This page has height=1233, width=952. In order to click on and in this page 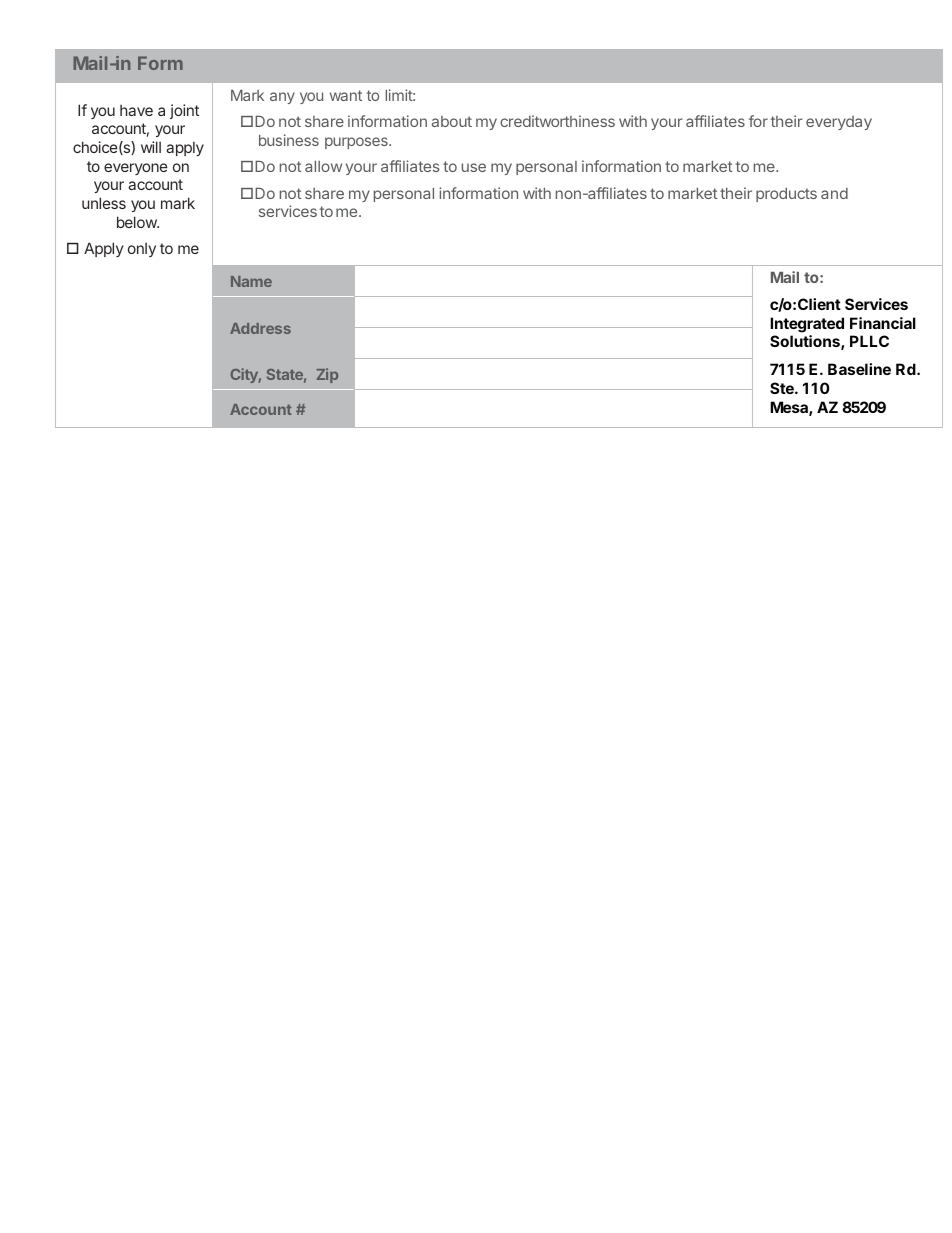, I will do `click(834, 193)`.
